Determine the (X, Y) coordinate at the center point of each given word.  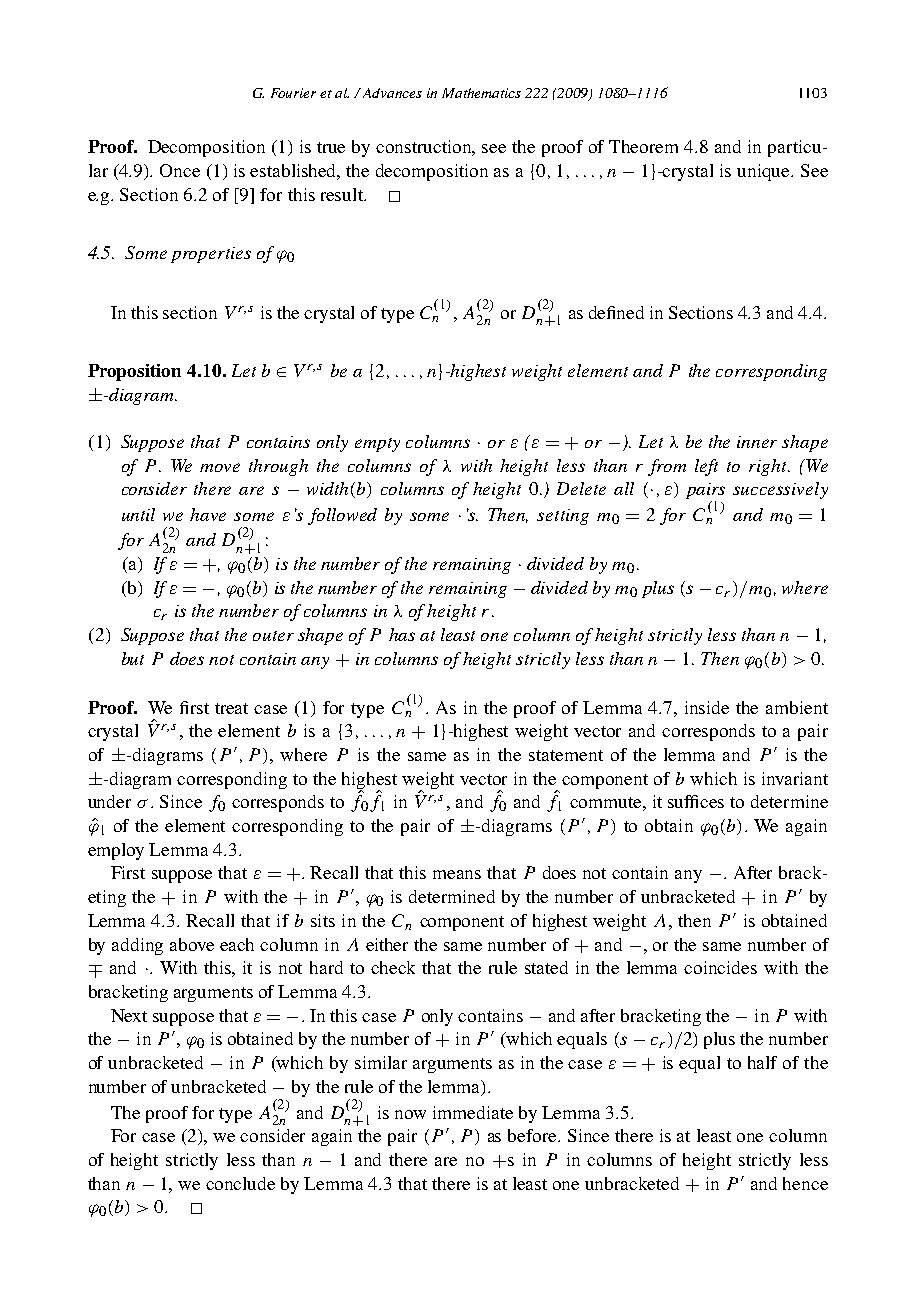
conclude (240, 1183)
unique (764, 172)
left (706, 467)
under (109, 801)
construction (425, 148)
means (457, 874)
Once (180, 170)
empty (377, 445)
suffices (696, 801)
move (220, 467)
